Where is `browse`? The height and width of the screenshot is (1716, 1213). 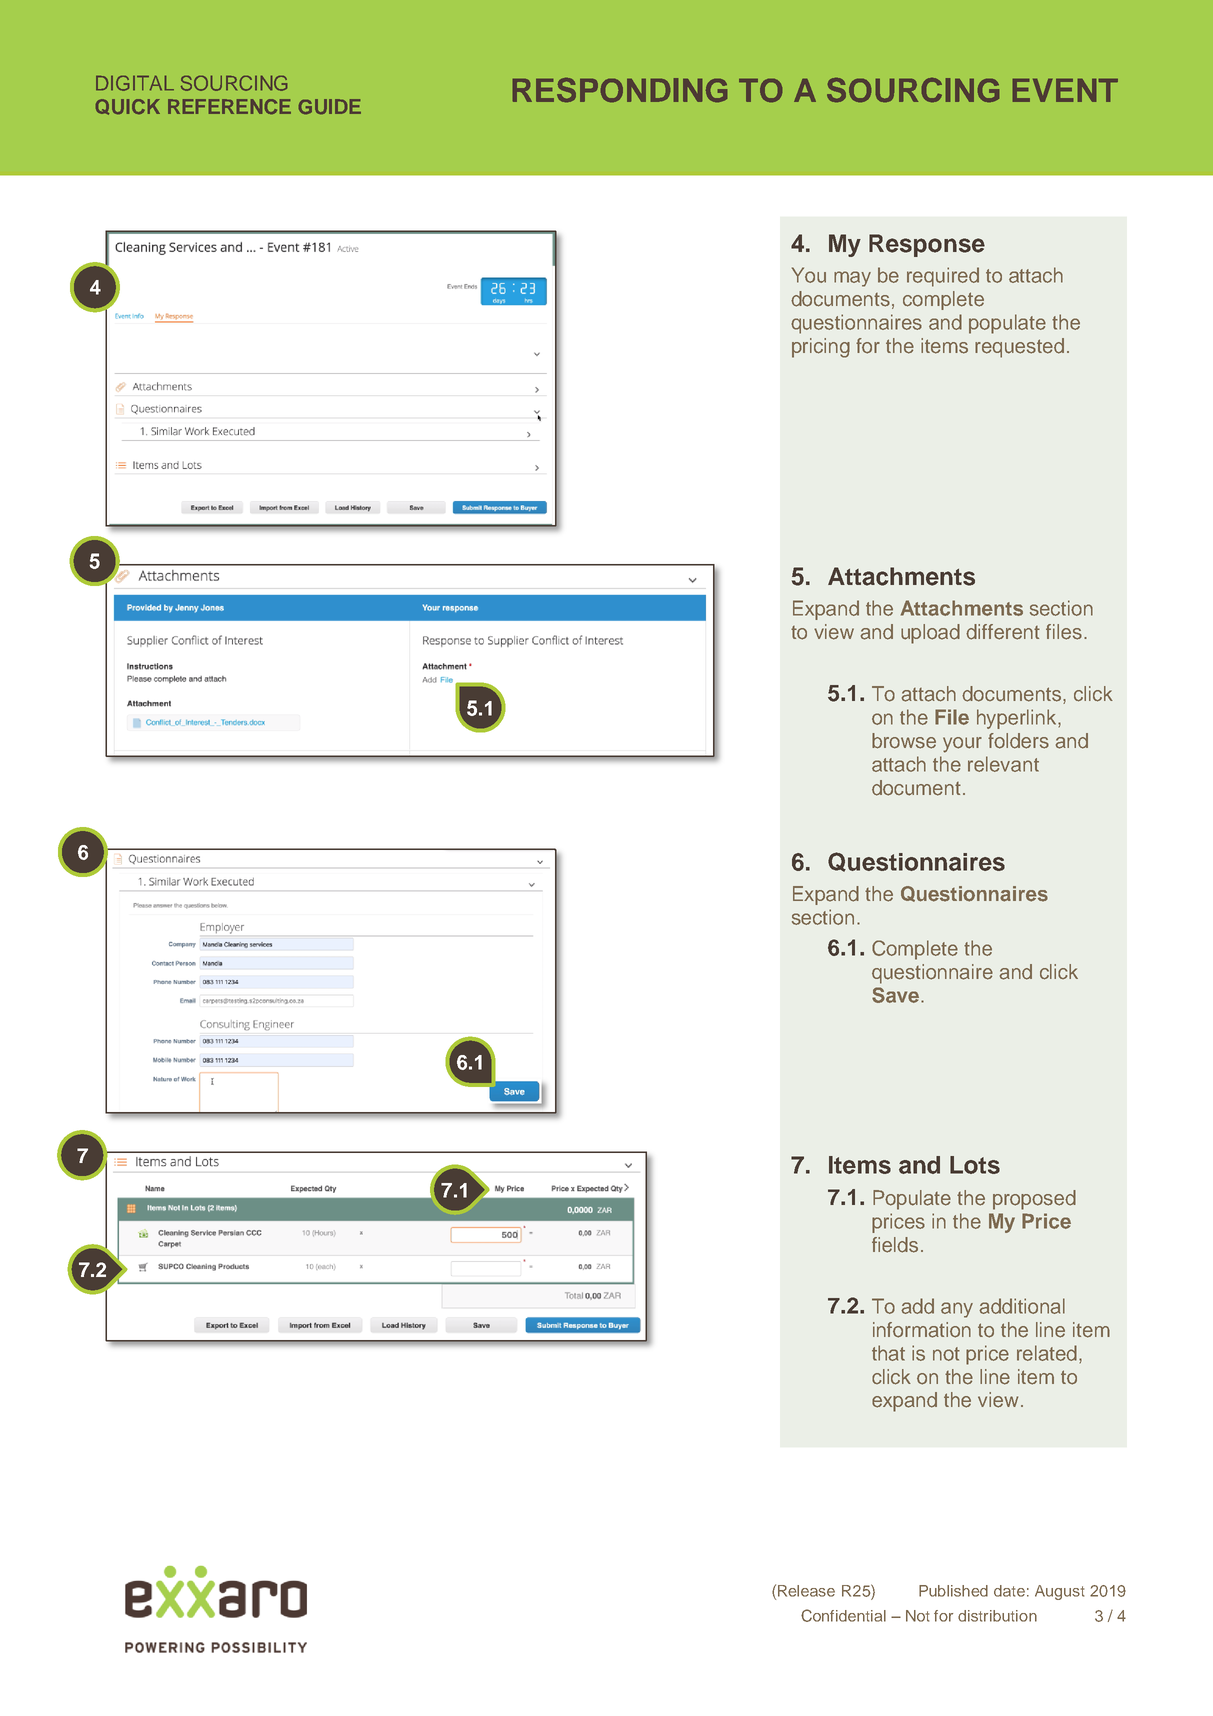
browse is located at coordinates (904, 741).
